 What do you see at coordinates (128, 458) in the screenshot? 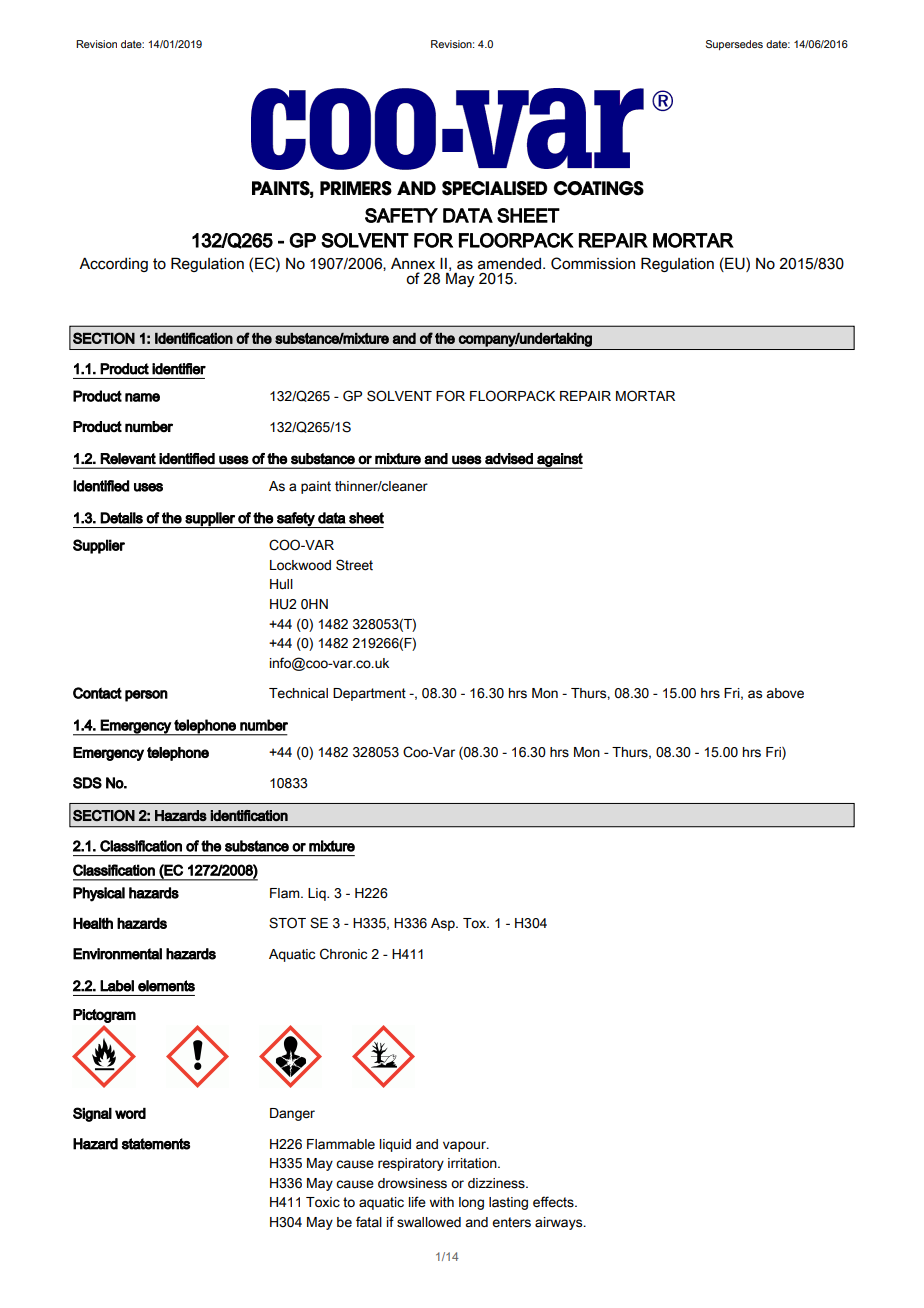
I see `Relevant` at bounding box center [128, 458].
